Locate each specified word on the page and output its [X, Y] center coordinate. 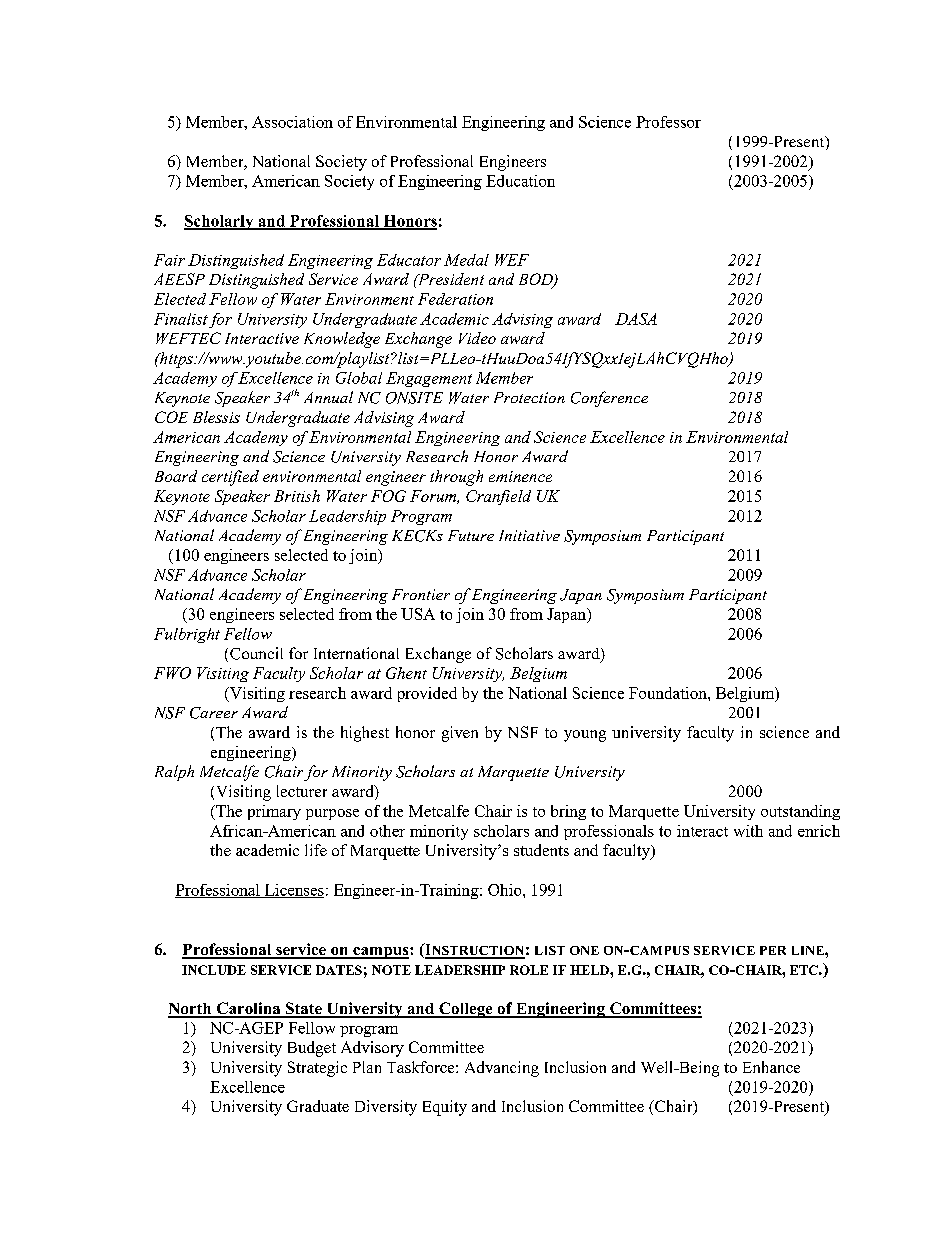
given [460, 734]
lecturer [302, 791]
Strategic [317, 1069]
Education [520, 181]
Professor [668, 122]
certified [230, 478]
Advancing [502, 1069]
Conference [609, 399]
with [748, 831]
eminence [520, 476]
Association [292, 122]
